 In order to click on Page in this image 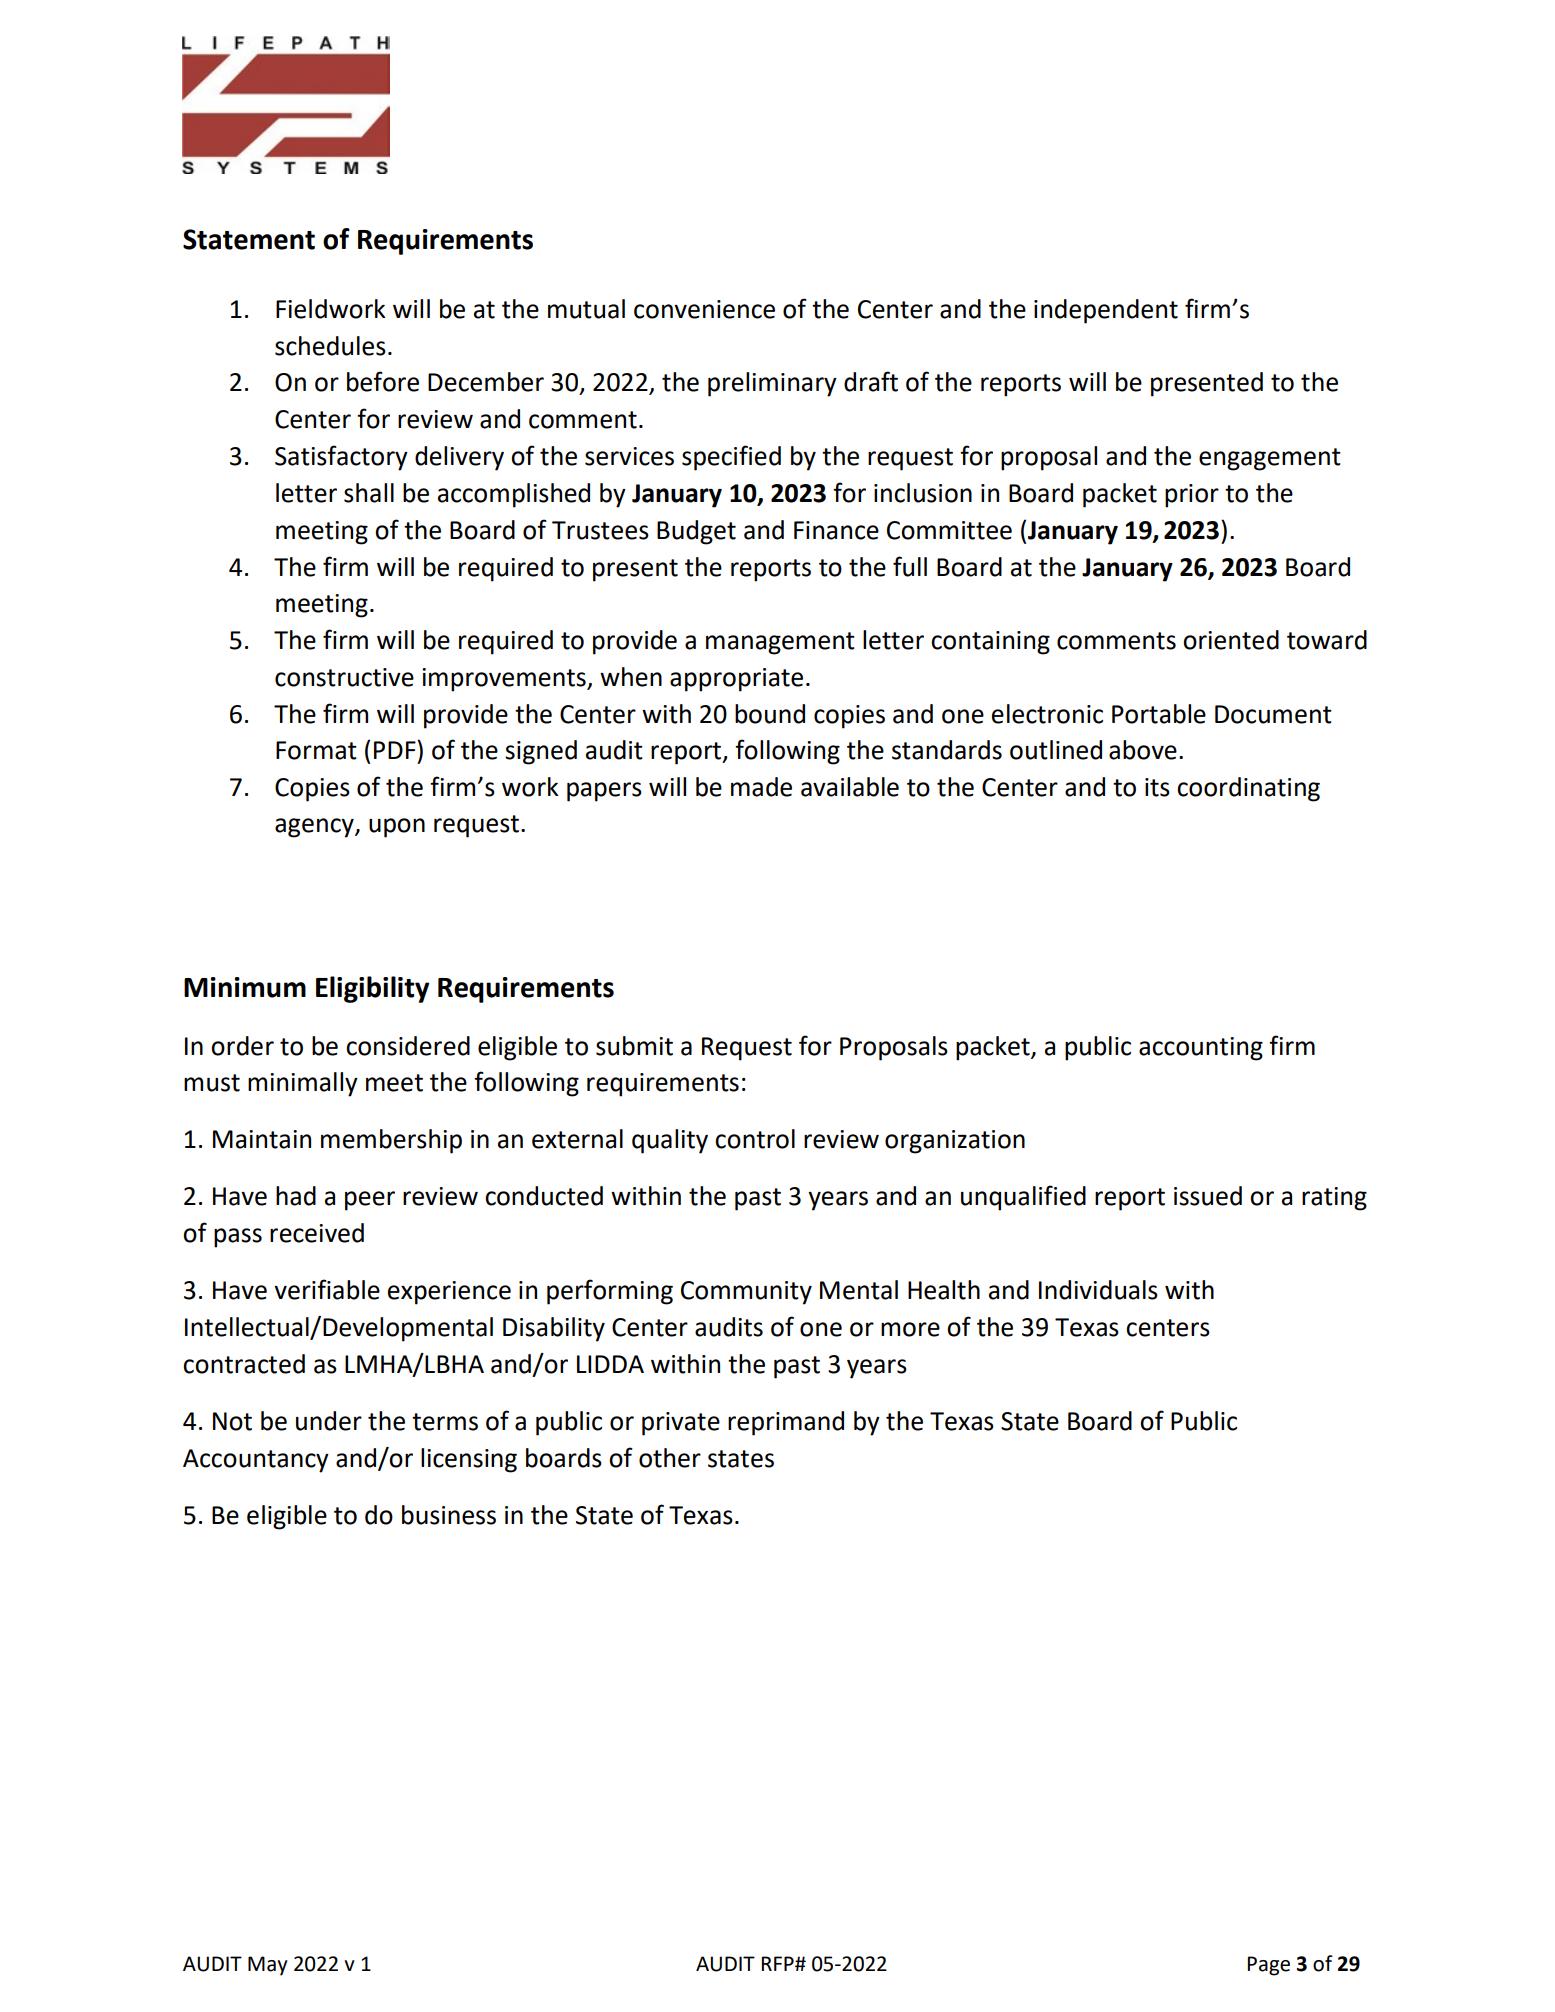, I will do `click(1268, 1966)`.
